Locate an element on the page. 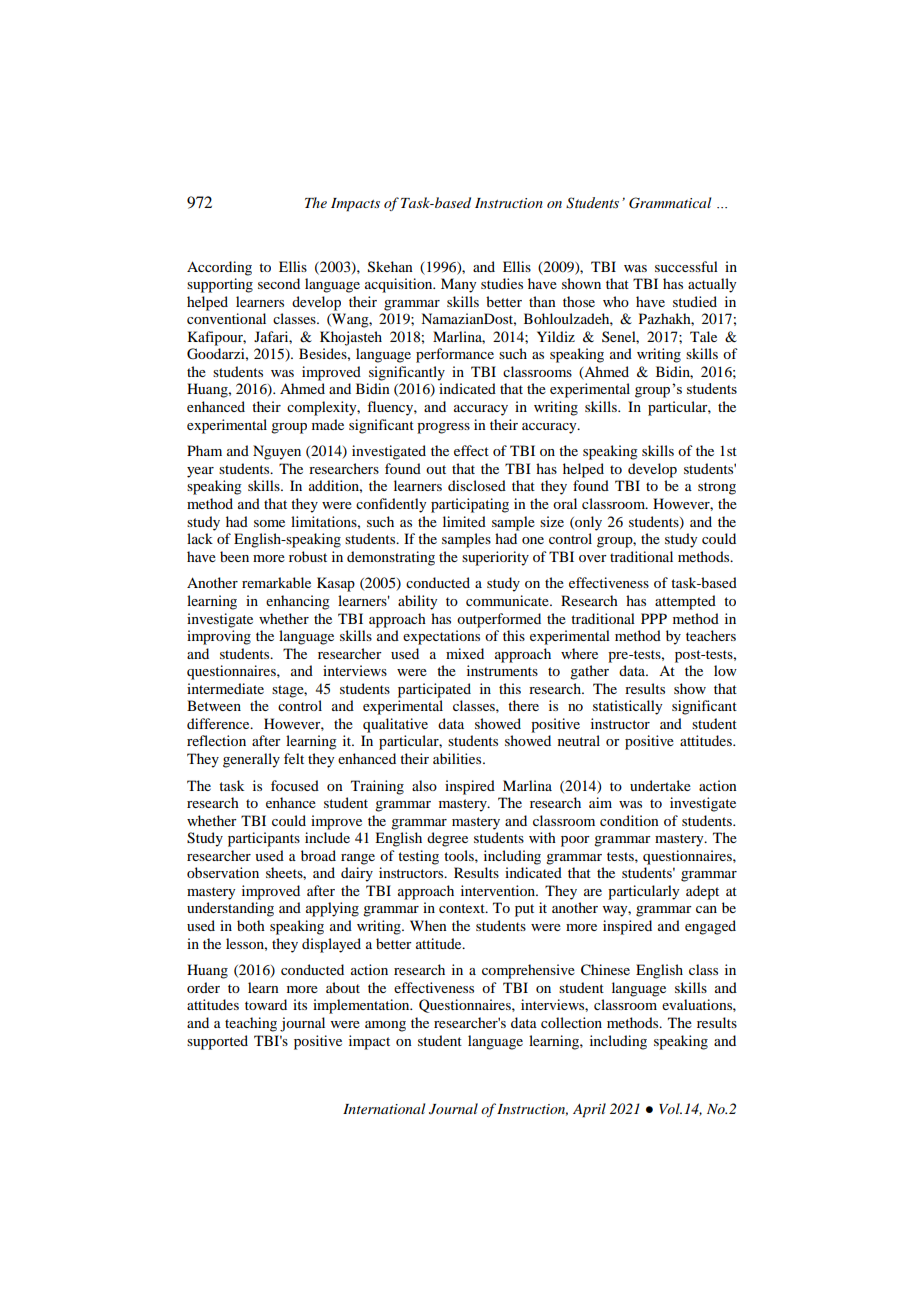 The width and height of the document is (924, 1309). International is located at coordinates (384, 1108).
